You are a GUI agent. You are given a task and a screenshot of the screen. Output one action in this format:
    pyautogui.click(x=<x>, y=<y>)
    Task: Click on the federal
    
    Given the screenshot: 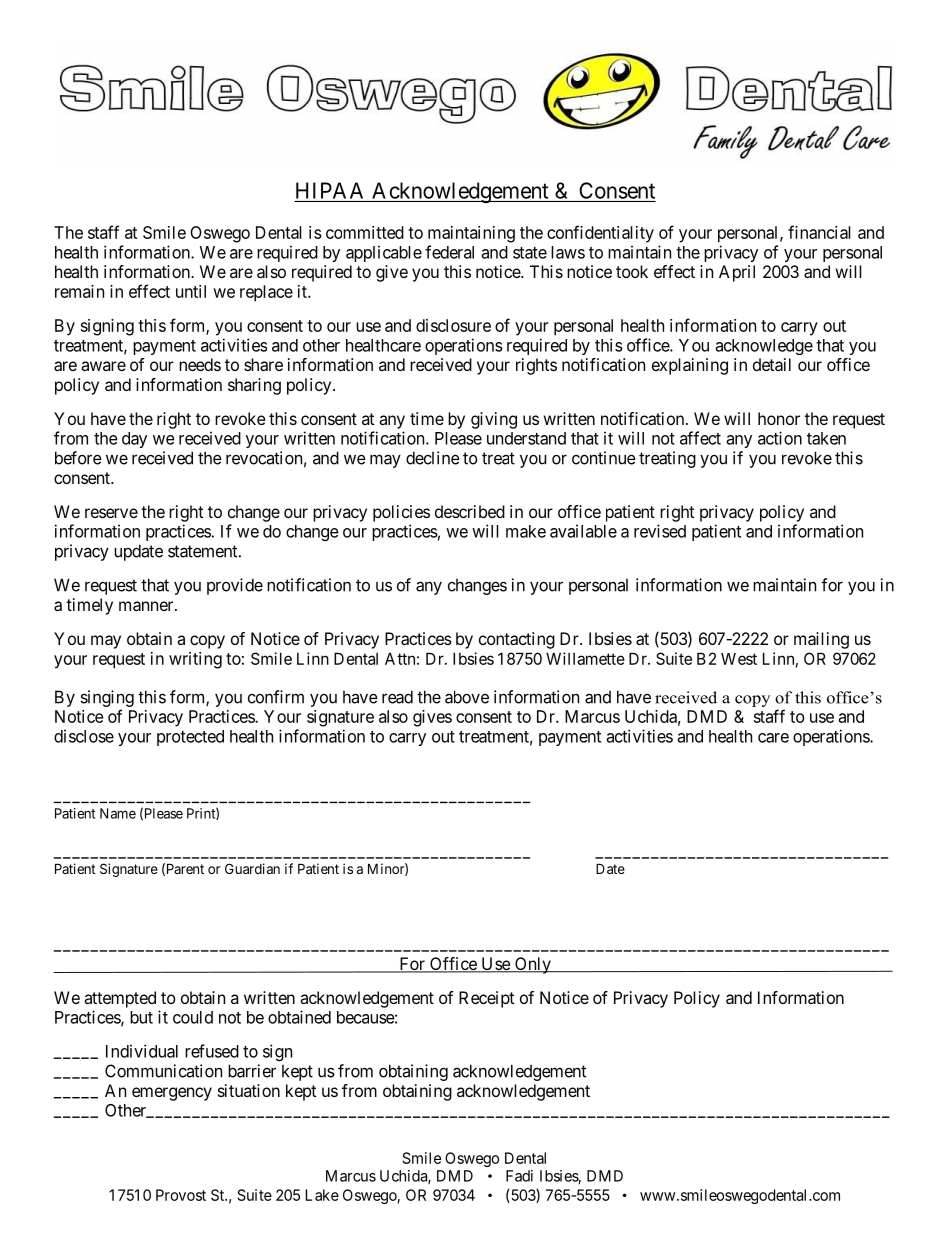 What is the action you would take?
    pyautogui.click(x=449, y=252)
